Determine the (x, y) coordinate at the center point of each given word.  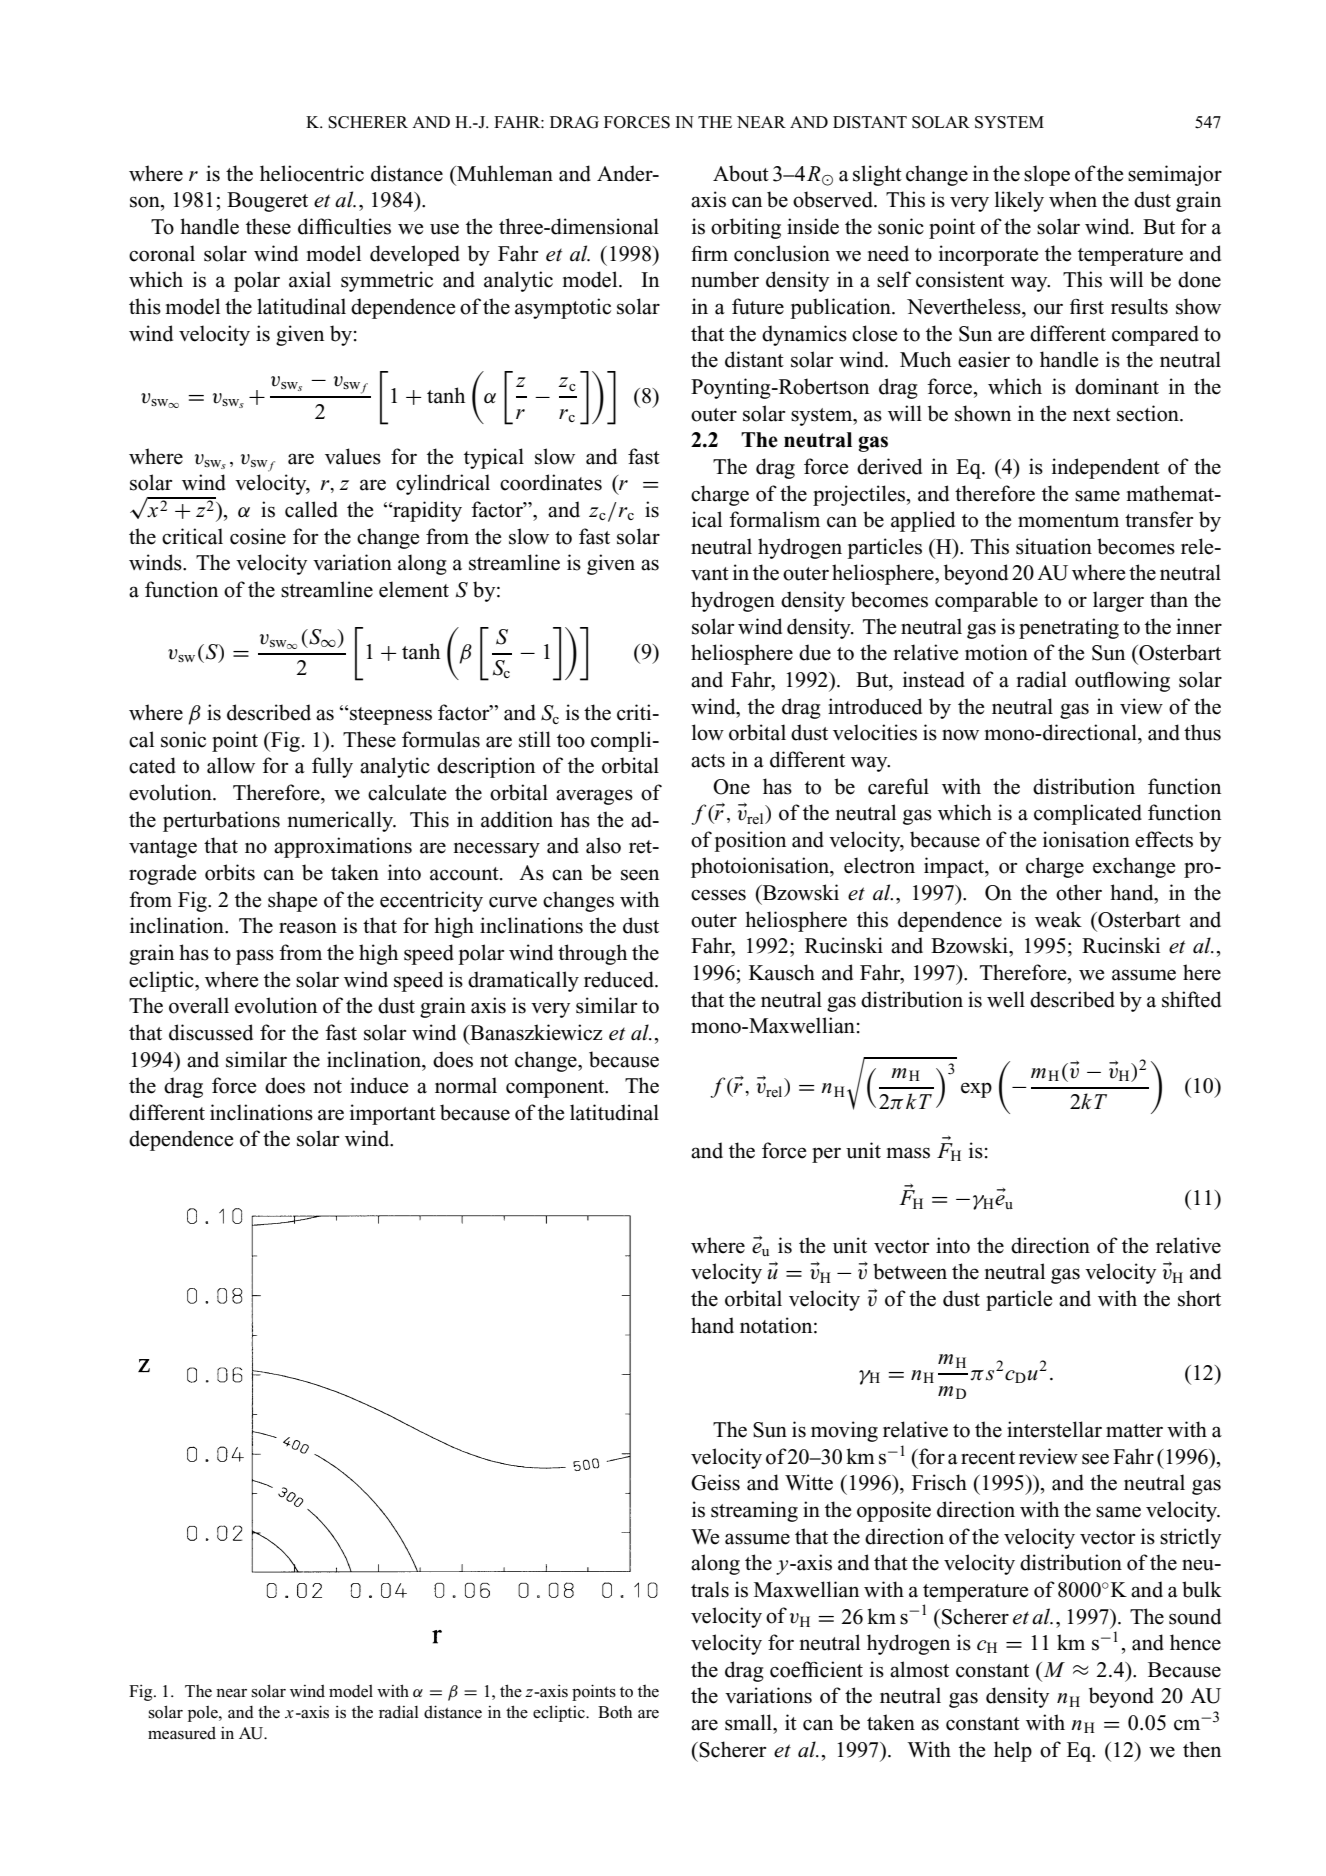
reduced (620, 979)
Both (615, 1712)
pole (204, 1713)
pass (255, 957)
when (1073, 199)
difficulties (344, 226)
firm (709, 253)
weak (1058, 919)
